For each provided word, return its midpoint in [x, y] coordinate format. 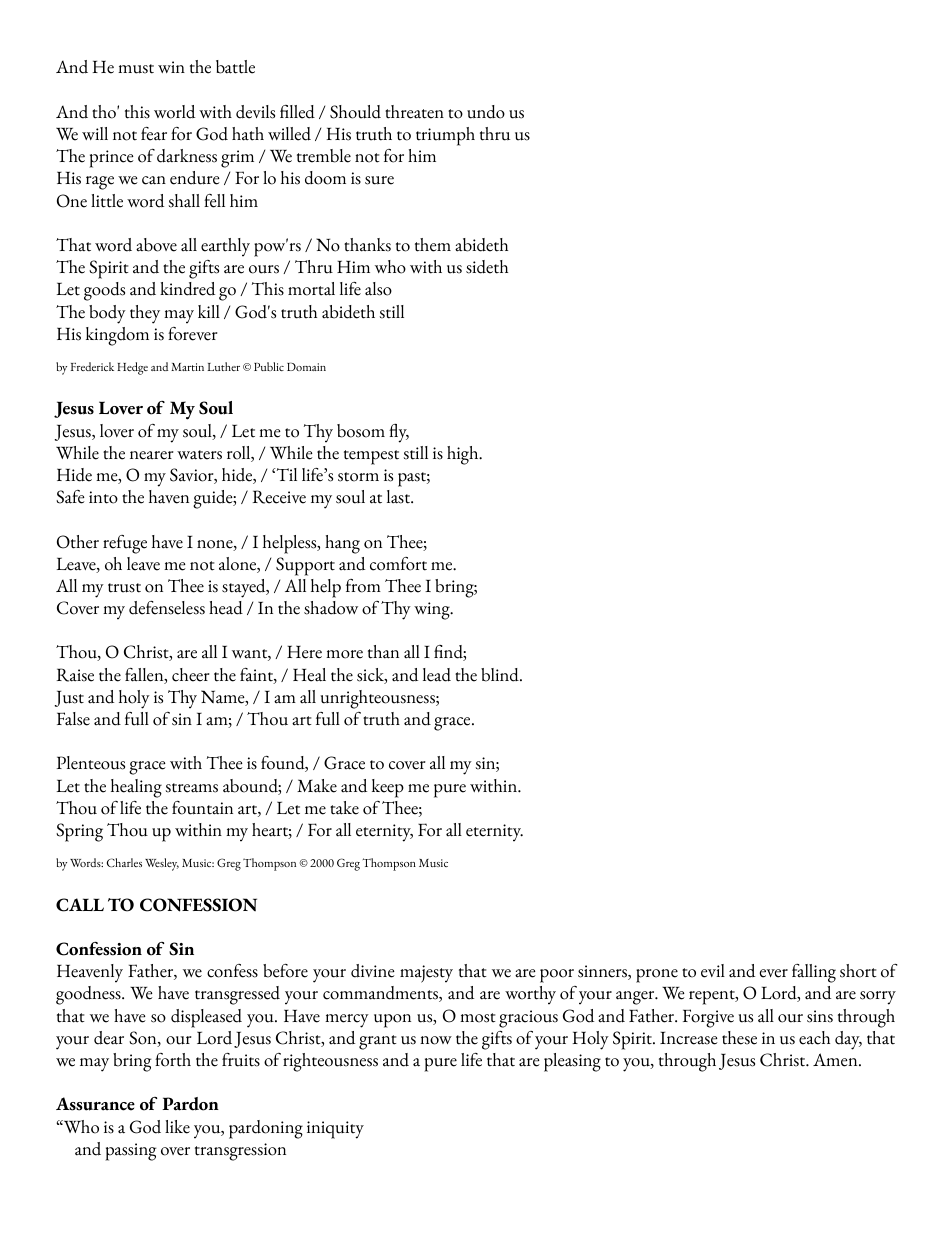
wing [433, 611]
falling [814, 973]
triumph [445, 136]
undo [486, 112]
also [378, 289]
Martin [187, 367]
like [177, 1127]
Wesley [162, 864]
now [436, 1040]
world [174, 112]
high [464, 455]
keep [388, 788]
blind [501, 675]
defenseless [167, 608]
